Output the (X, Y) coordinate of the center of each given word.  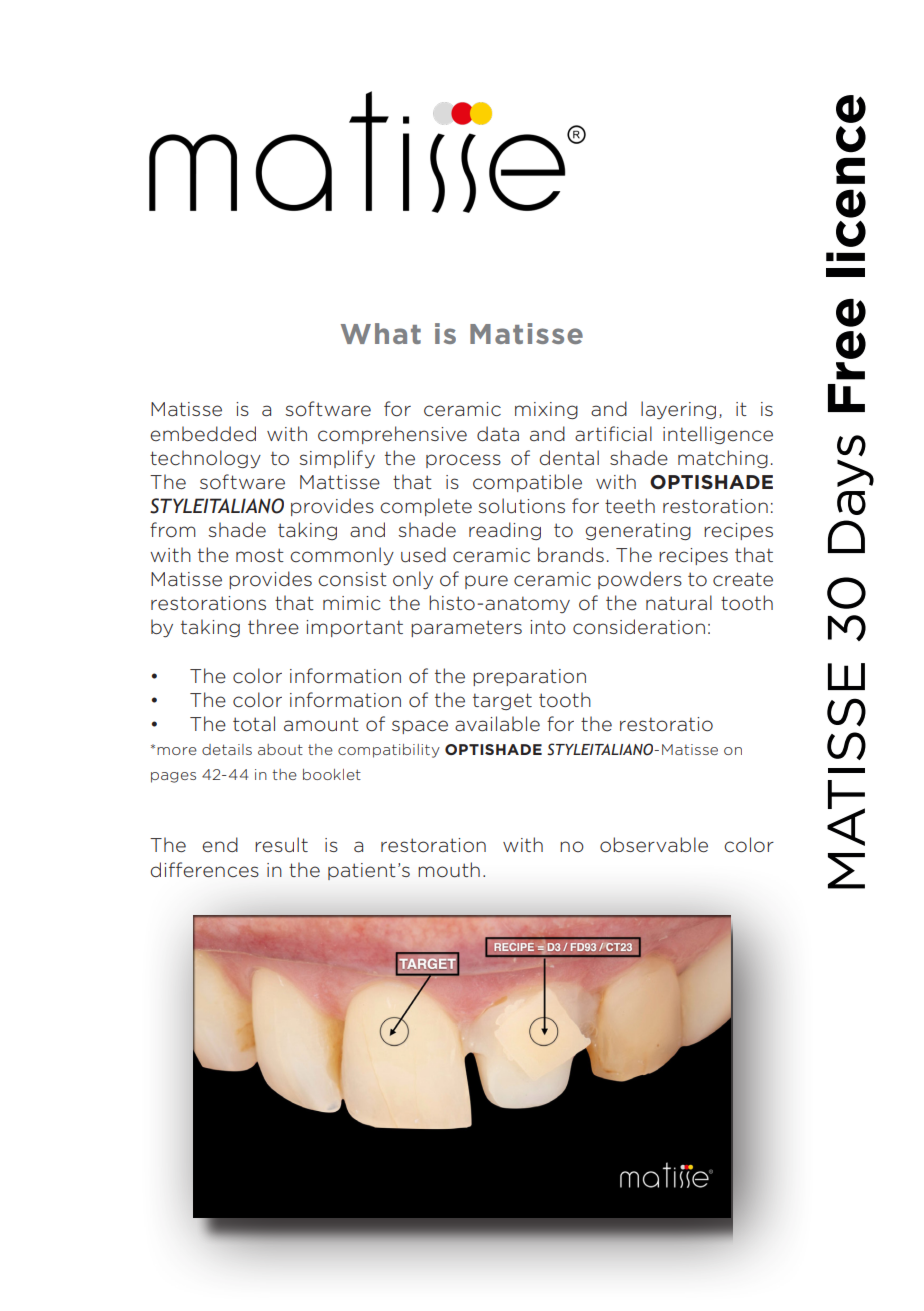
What (381, 333)
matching (723, 459)
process (463, 461)
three (273, 626)
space (420, 727)
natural (679, 602)
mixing (546, 410)
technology (205, 459)
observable (654, 845)
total (254, 724)
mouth (449, 870)
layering (678, 410)
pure (486, 582)
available (497, 724)
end (220, 844)
